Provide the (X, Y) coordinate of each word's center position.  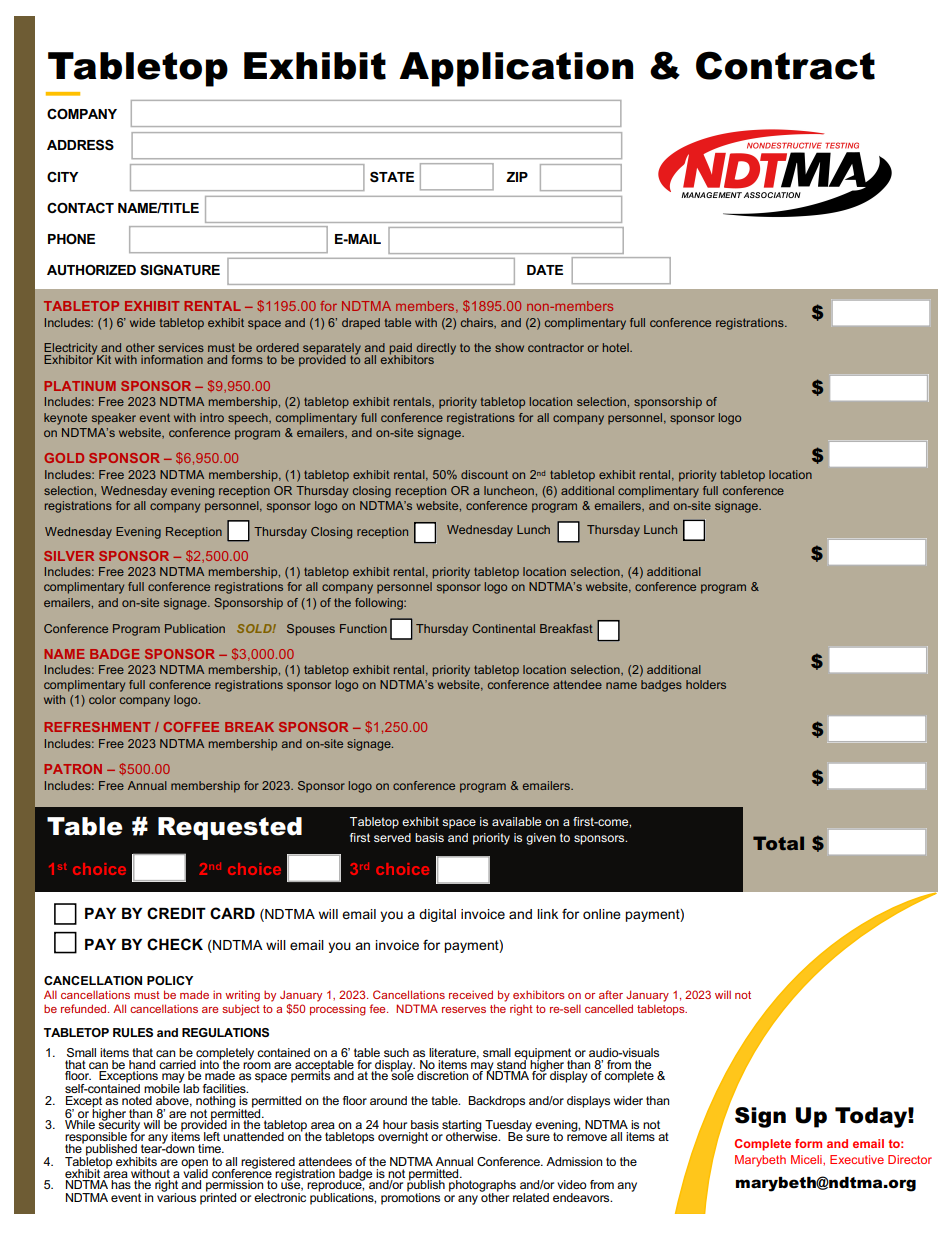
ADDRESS (80, 144)
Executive (857, 1159)
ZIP (517, 177)
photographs (482, 1187)
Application (516, 69)
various (176, 1196)
